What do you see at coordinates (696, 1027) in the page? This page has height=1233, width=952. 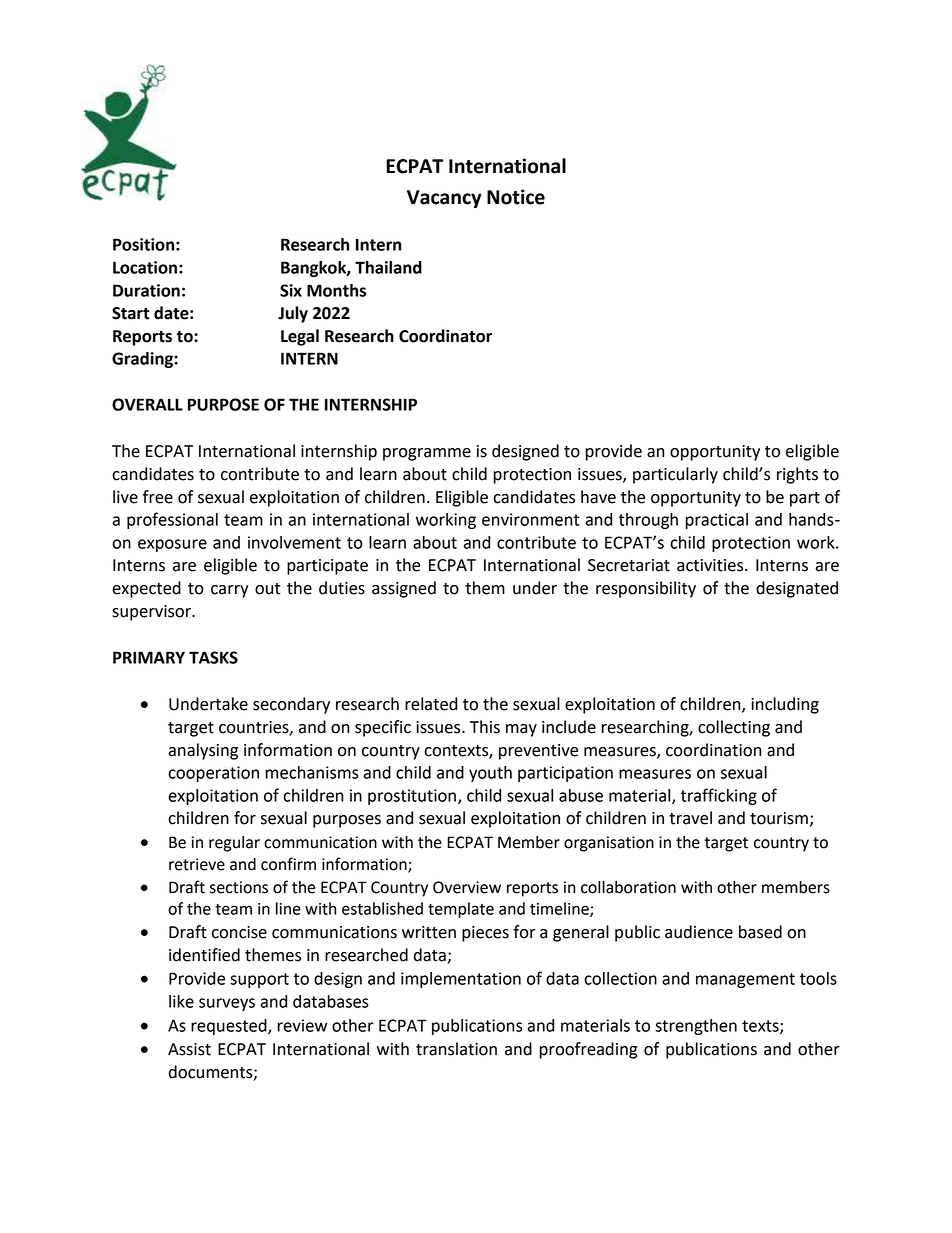 I see `strengthen` at bounding box center [696, 1027].
